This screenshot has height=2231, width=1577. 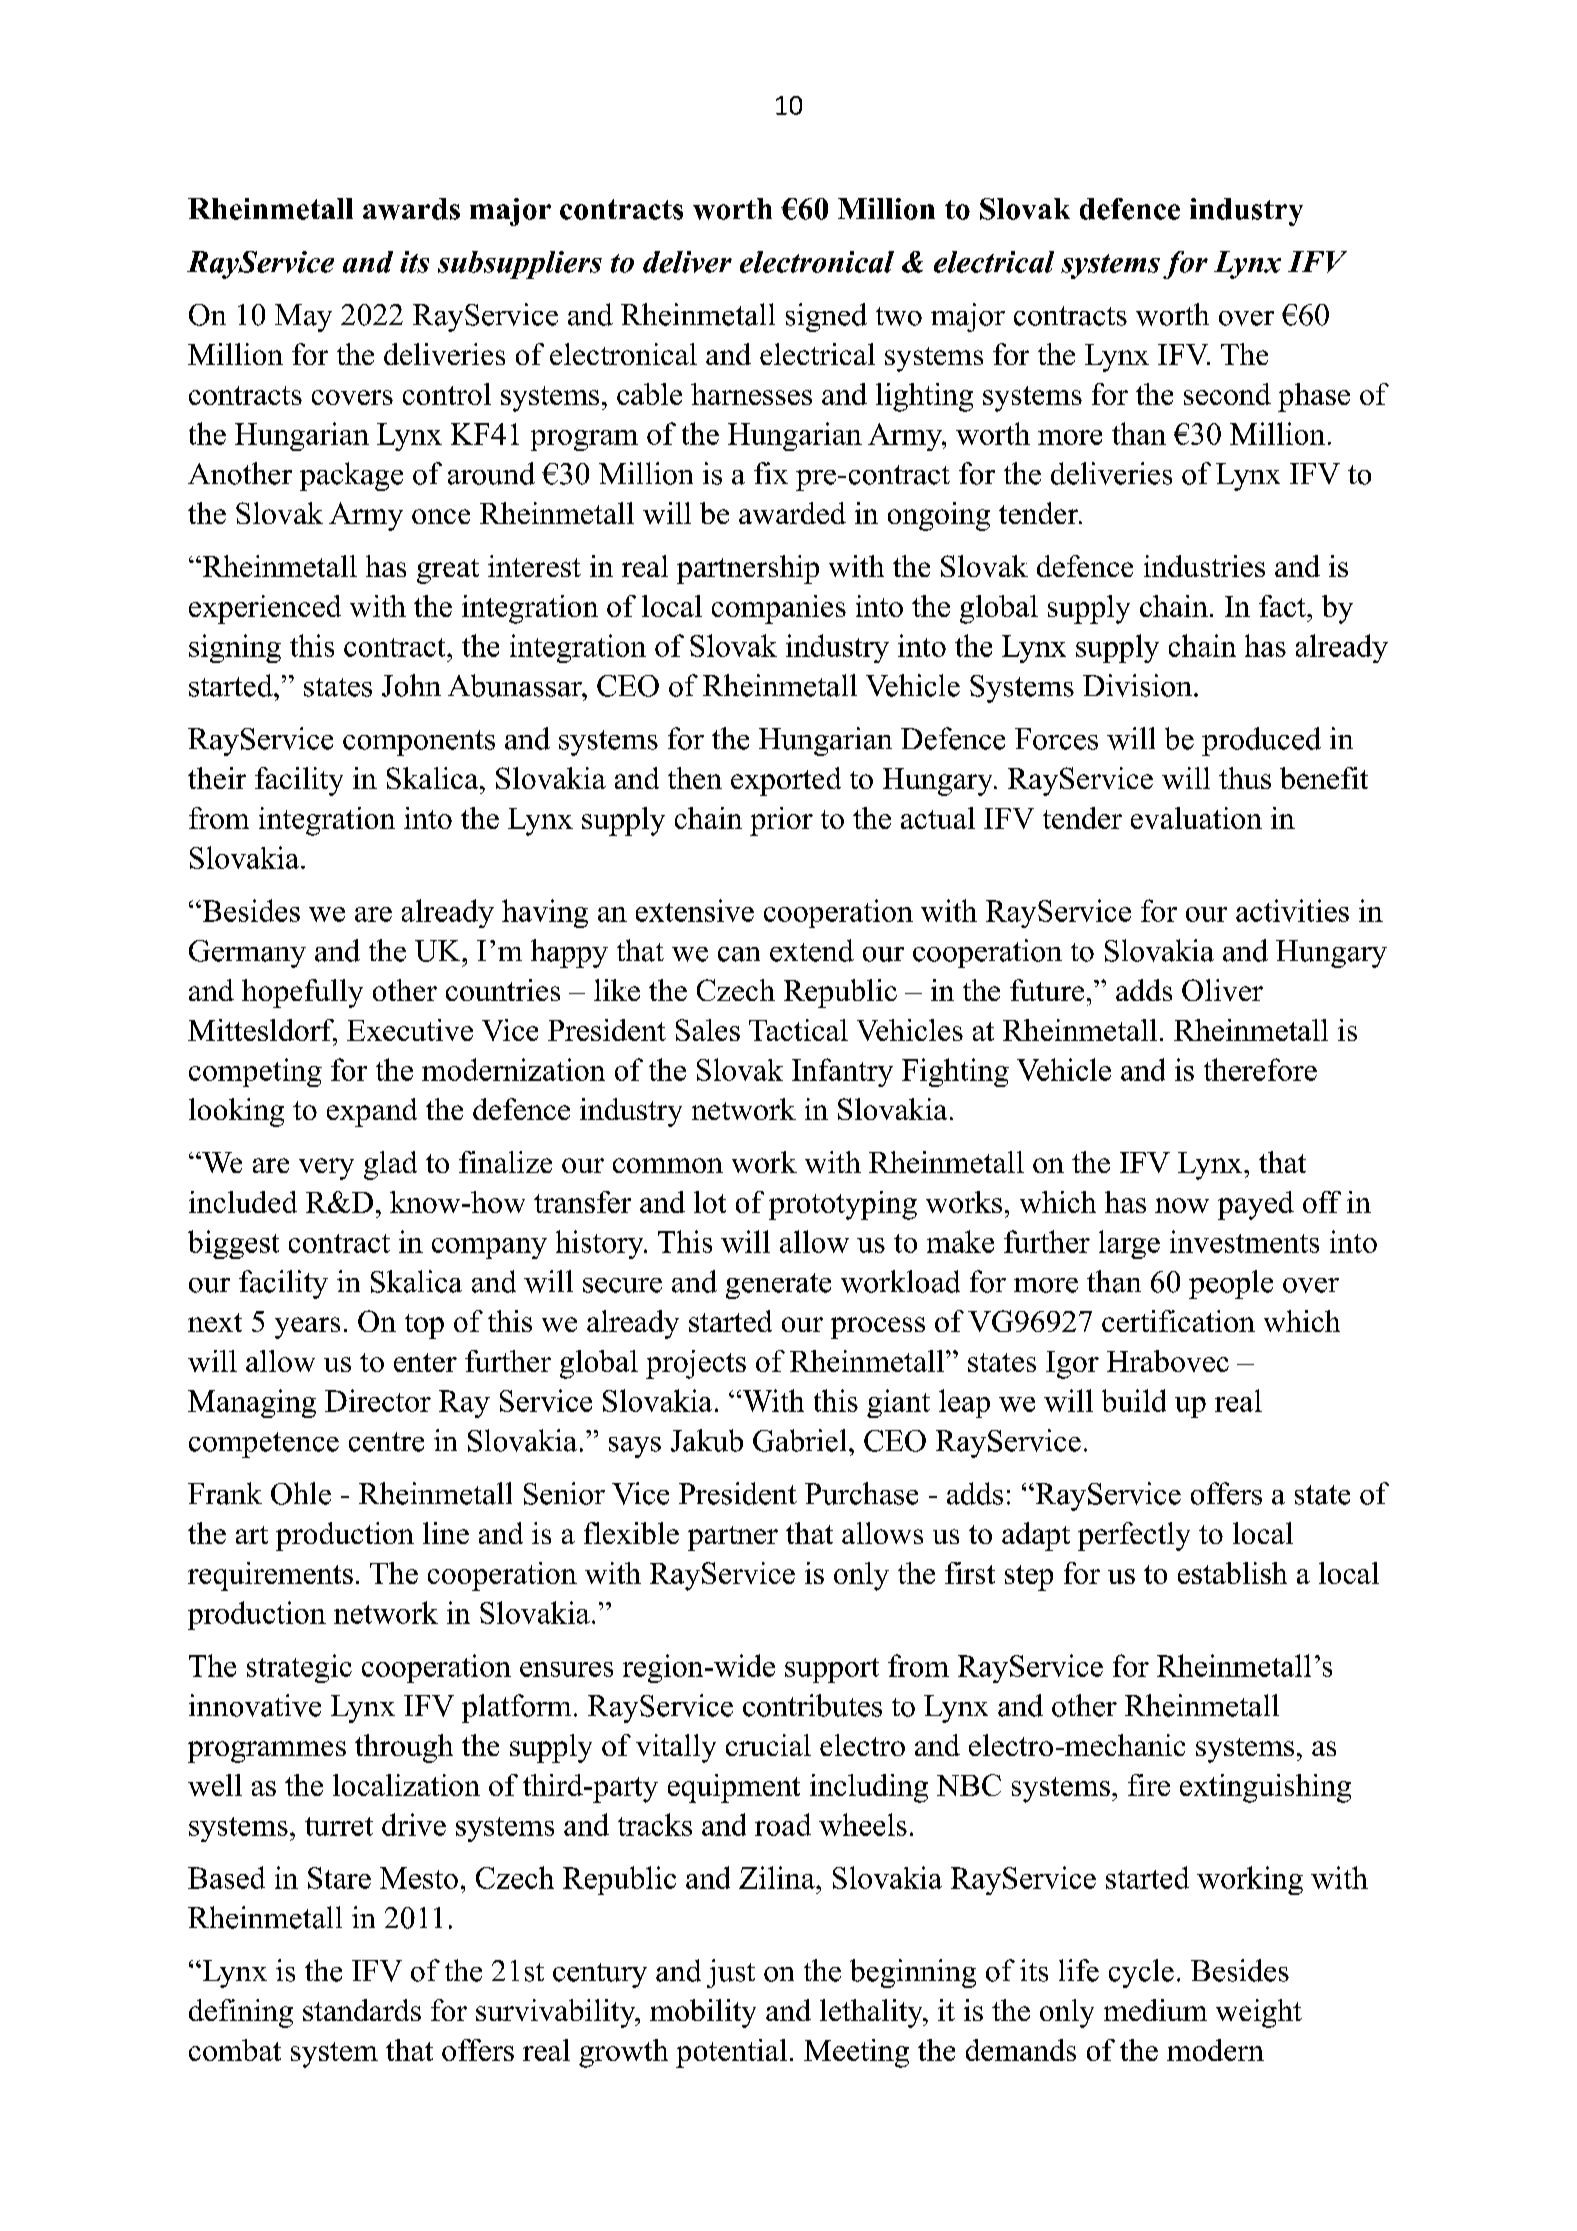 I want to click on Purchase, so click(x=861, y=1493).
